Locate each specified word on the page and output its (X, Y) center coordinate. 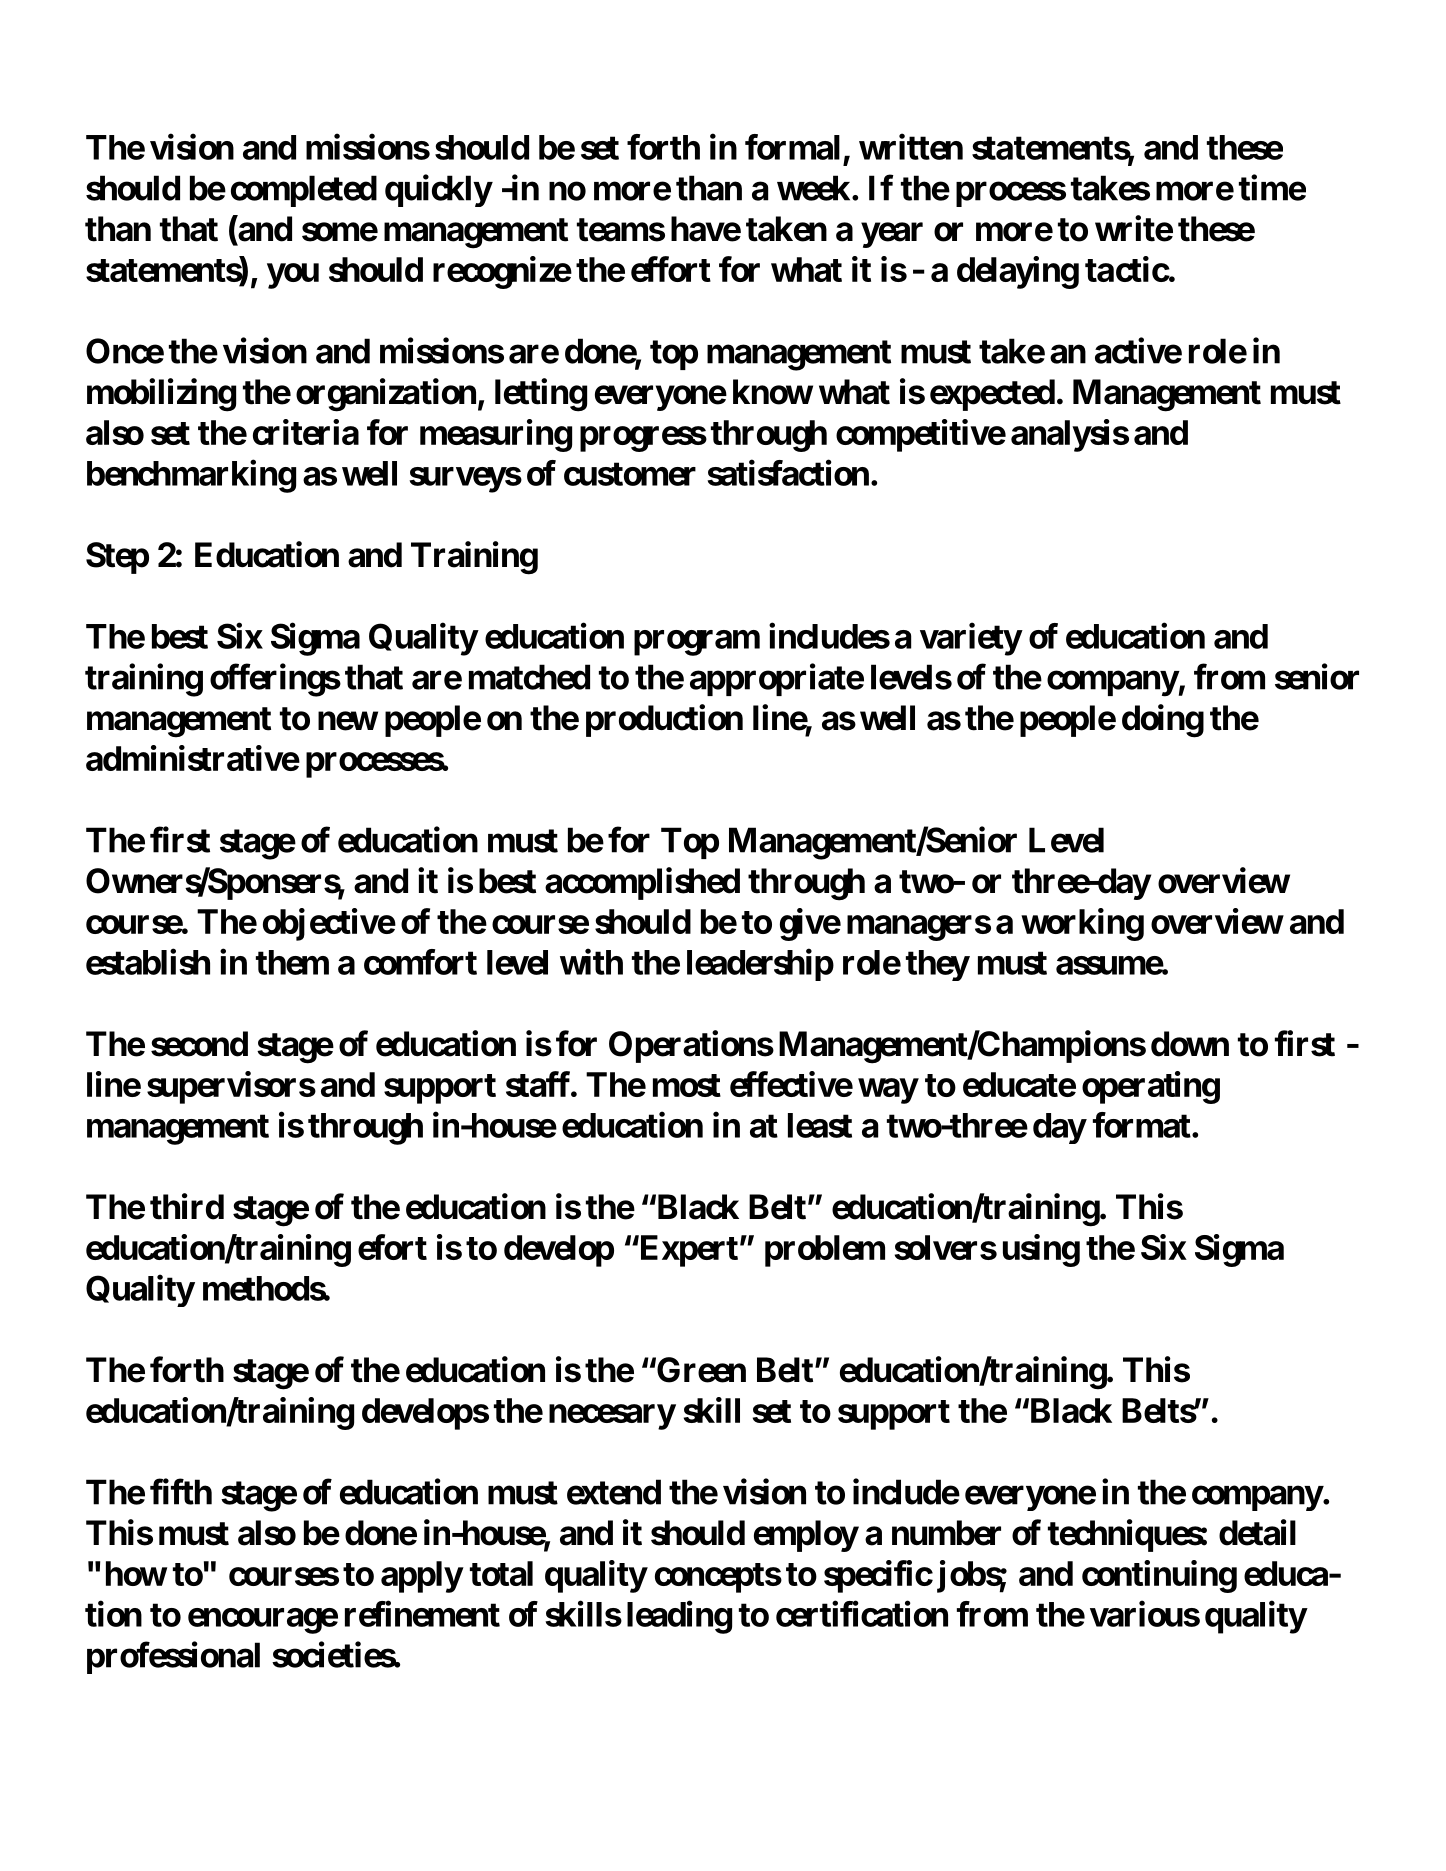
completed (304, 191)
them (292, 962)
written (911, 147)
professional (173, 1658)
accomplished (642, 883)
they (937, 965)
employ (806, 1536)
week (813, 188)
